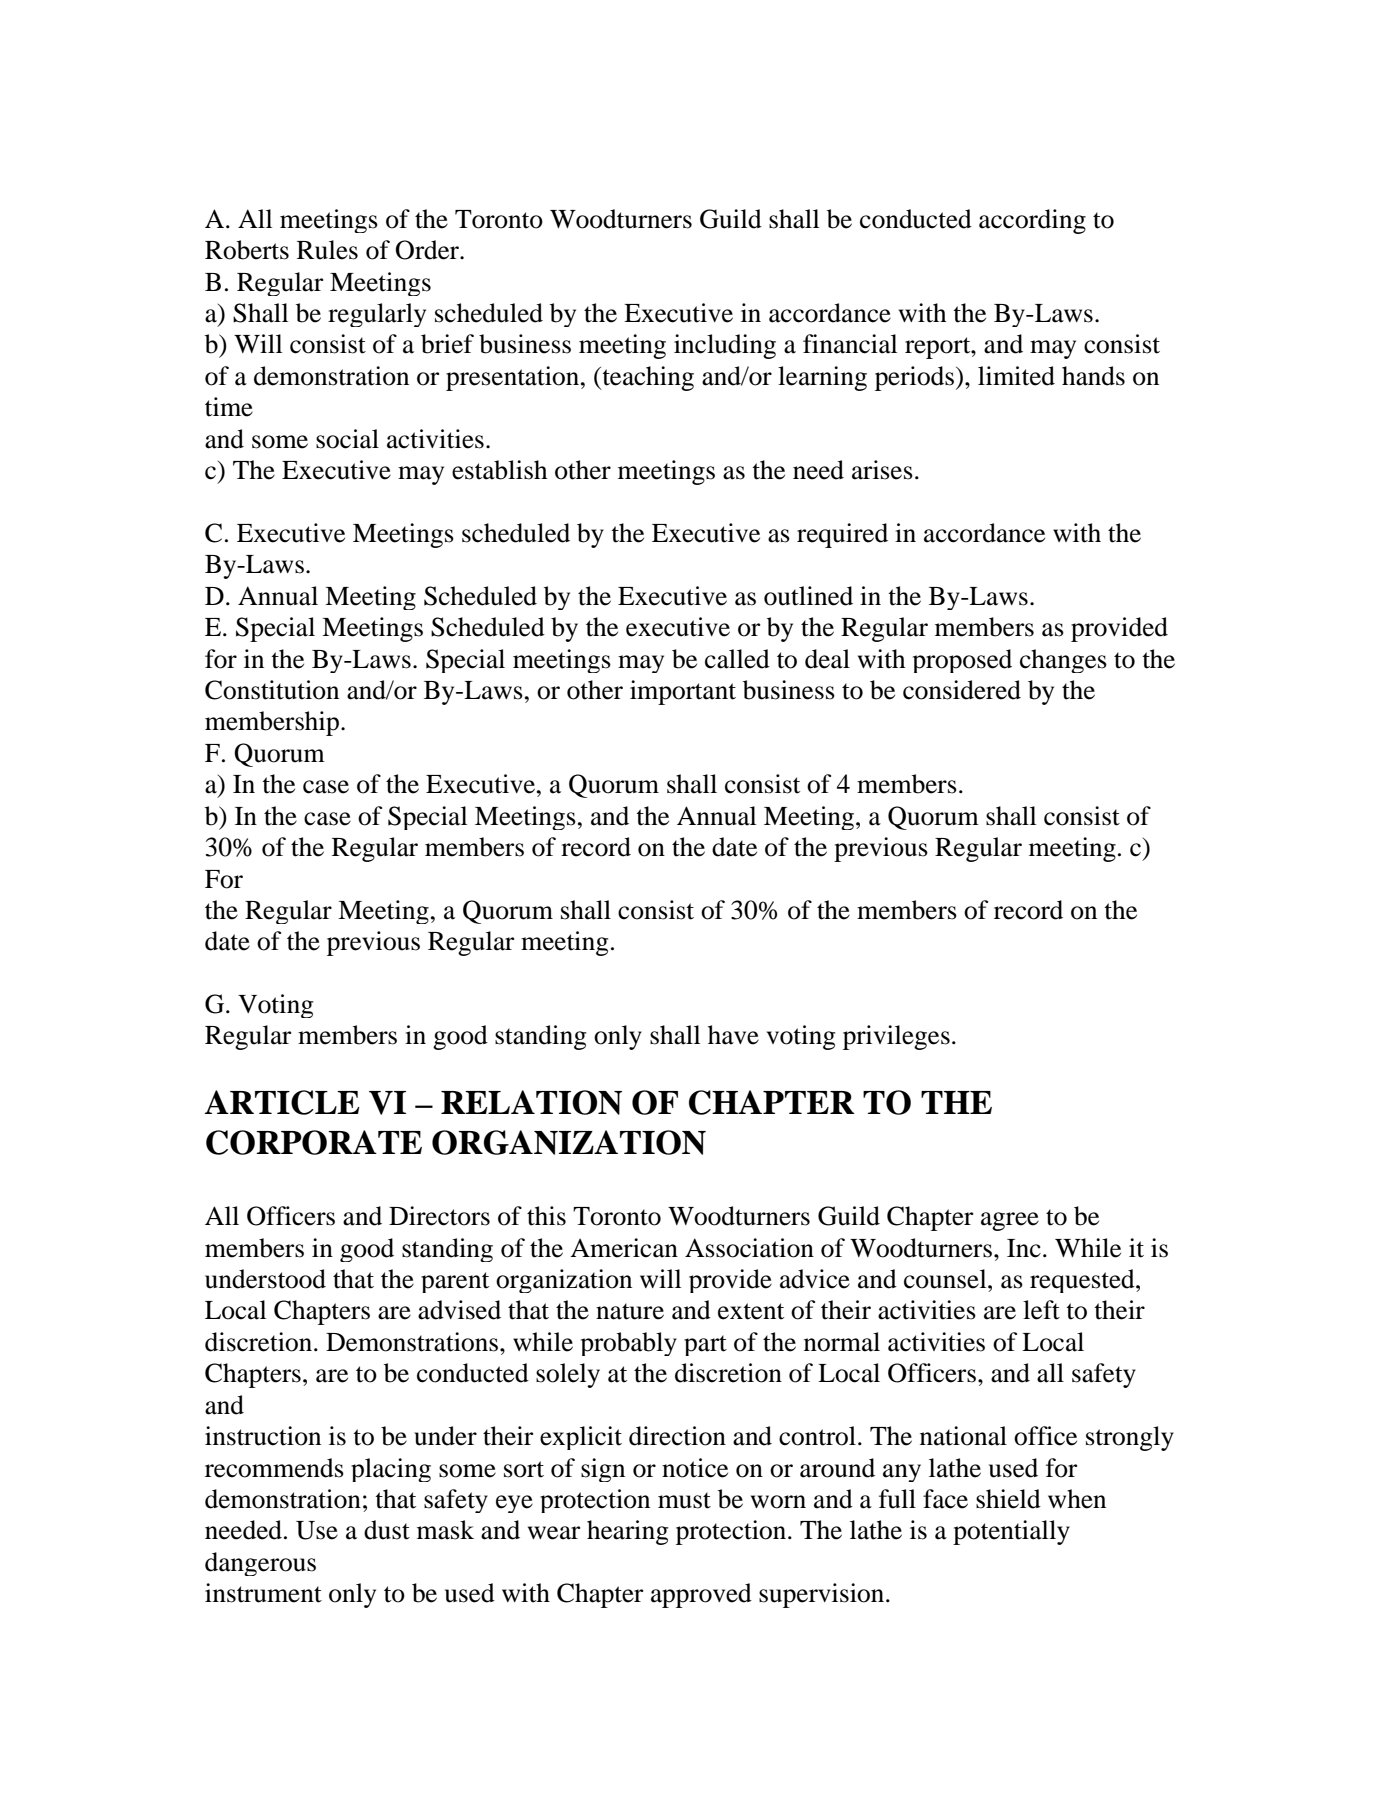  What do you see at coordinates (725, 346) in the screenshot?
I see `including` at bounding box center [725, 346].
